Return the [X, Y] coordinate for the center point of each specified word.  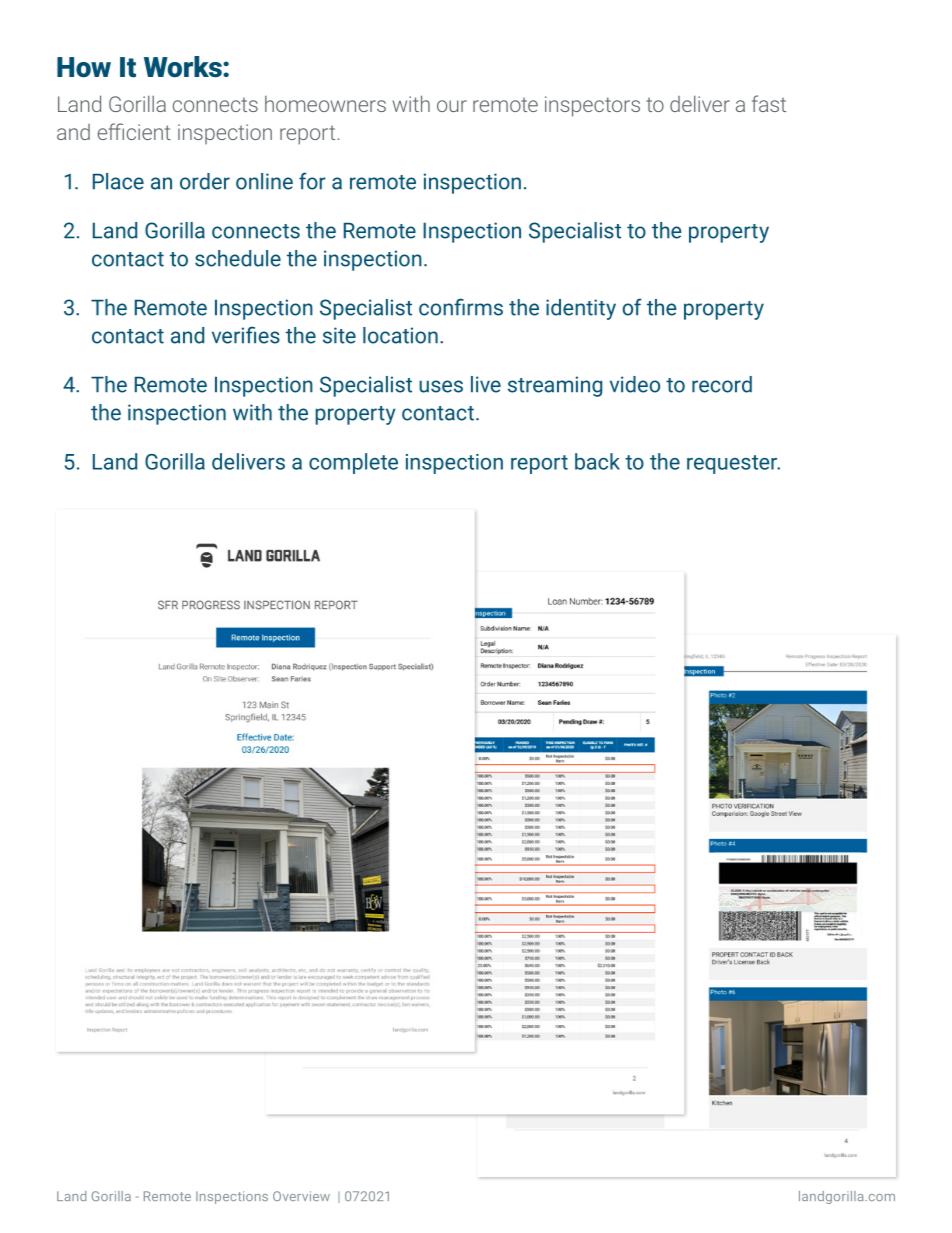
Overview [301, 1196]
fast [769, 103]
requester [733, 464]
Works [184, 67]
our [452, 106]
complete [353, 463]
